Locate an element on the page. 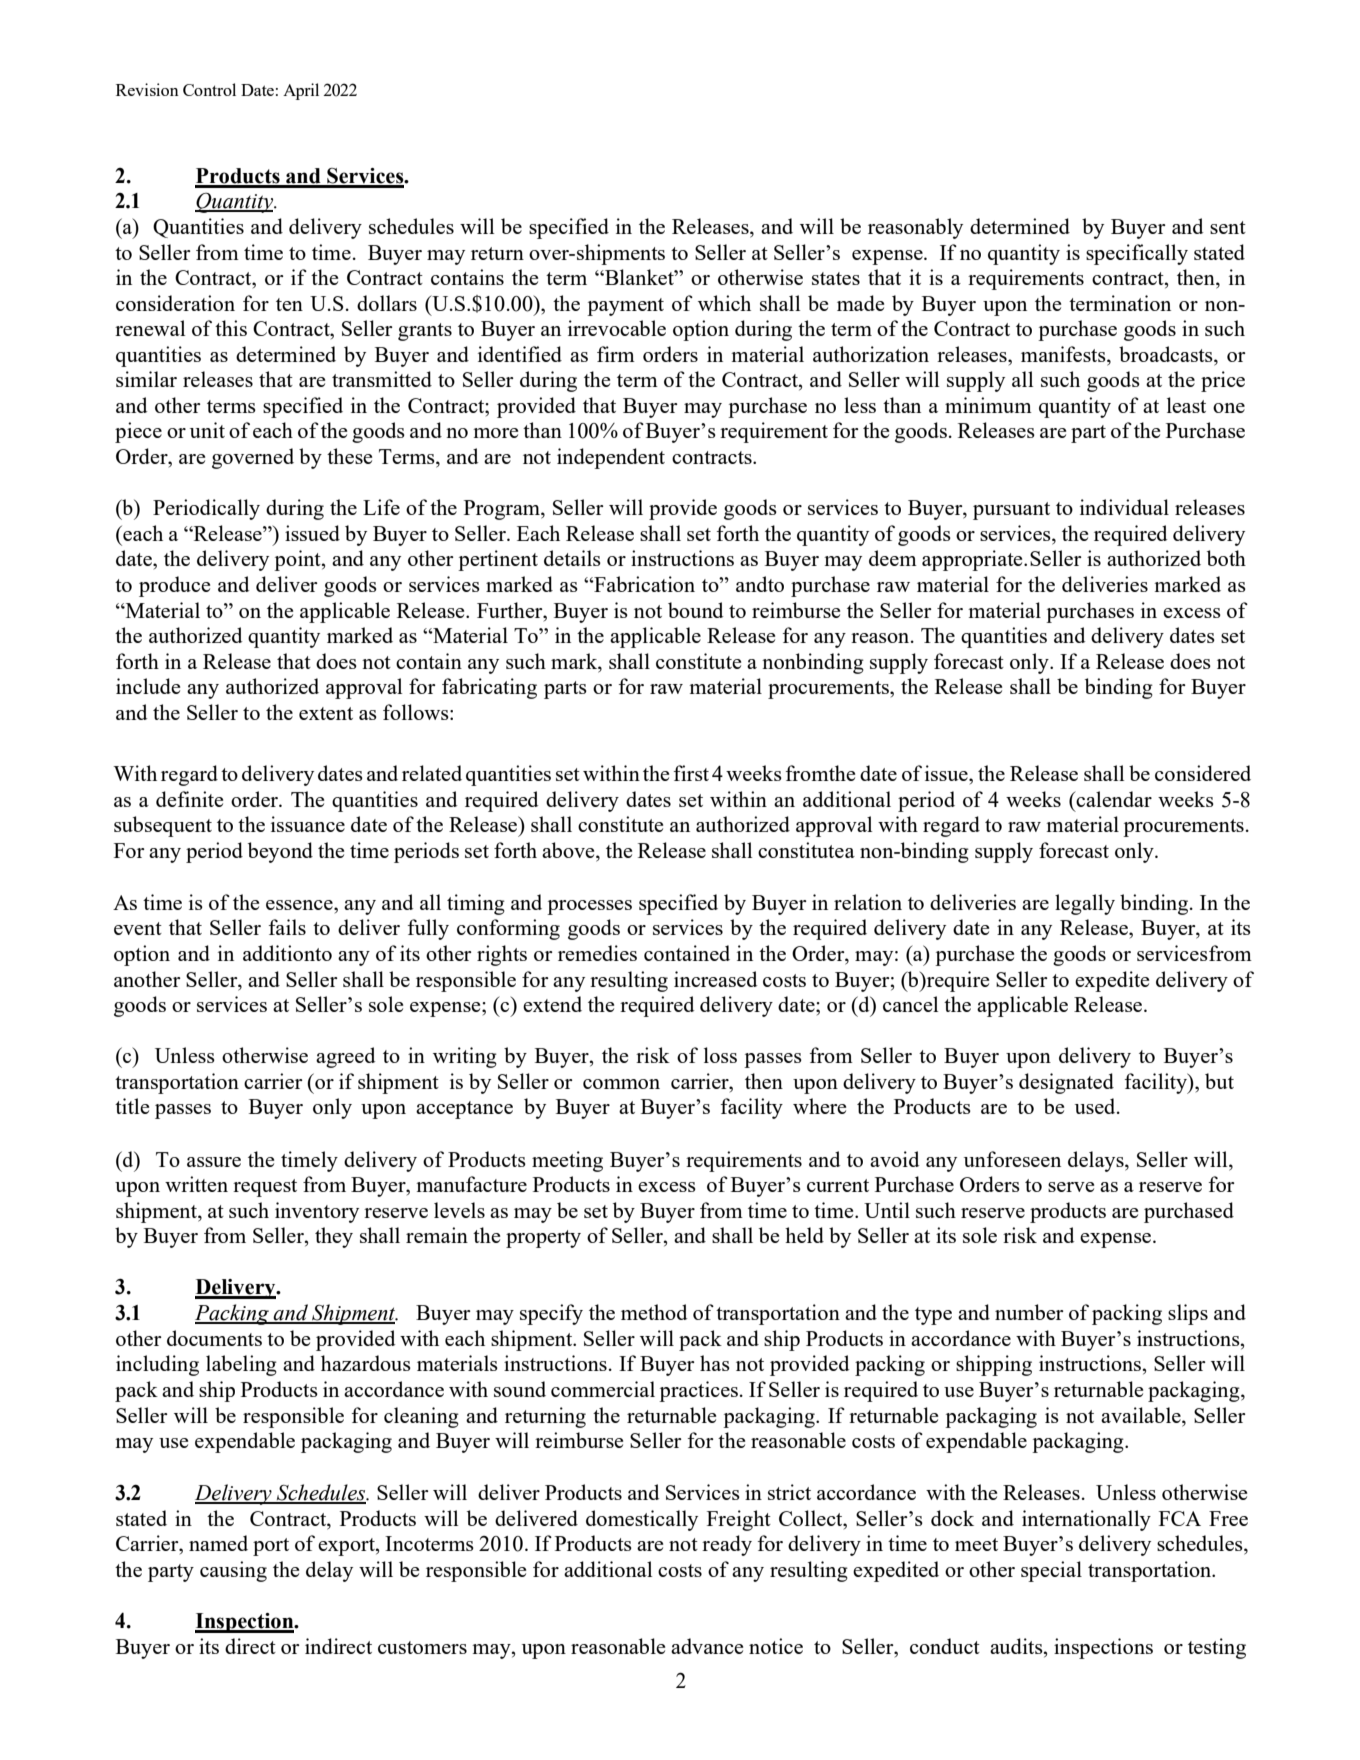 The width and height of the page is (1360, 1760). April is located at coordinates (301, 91).
